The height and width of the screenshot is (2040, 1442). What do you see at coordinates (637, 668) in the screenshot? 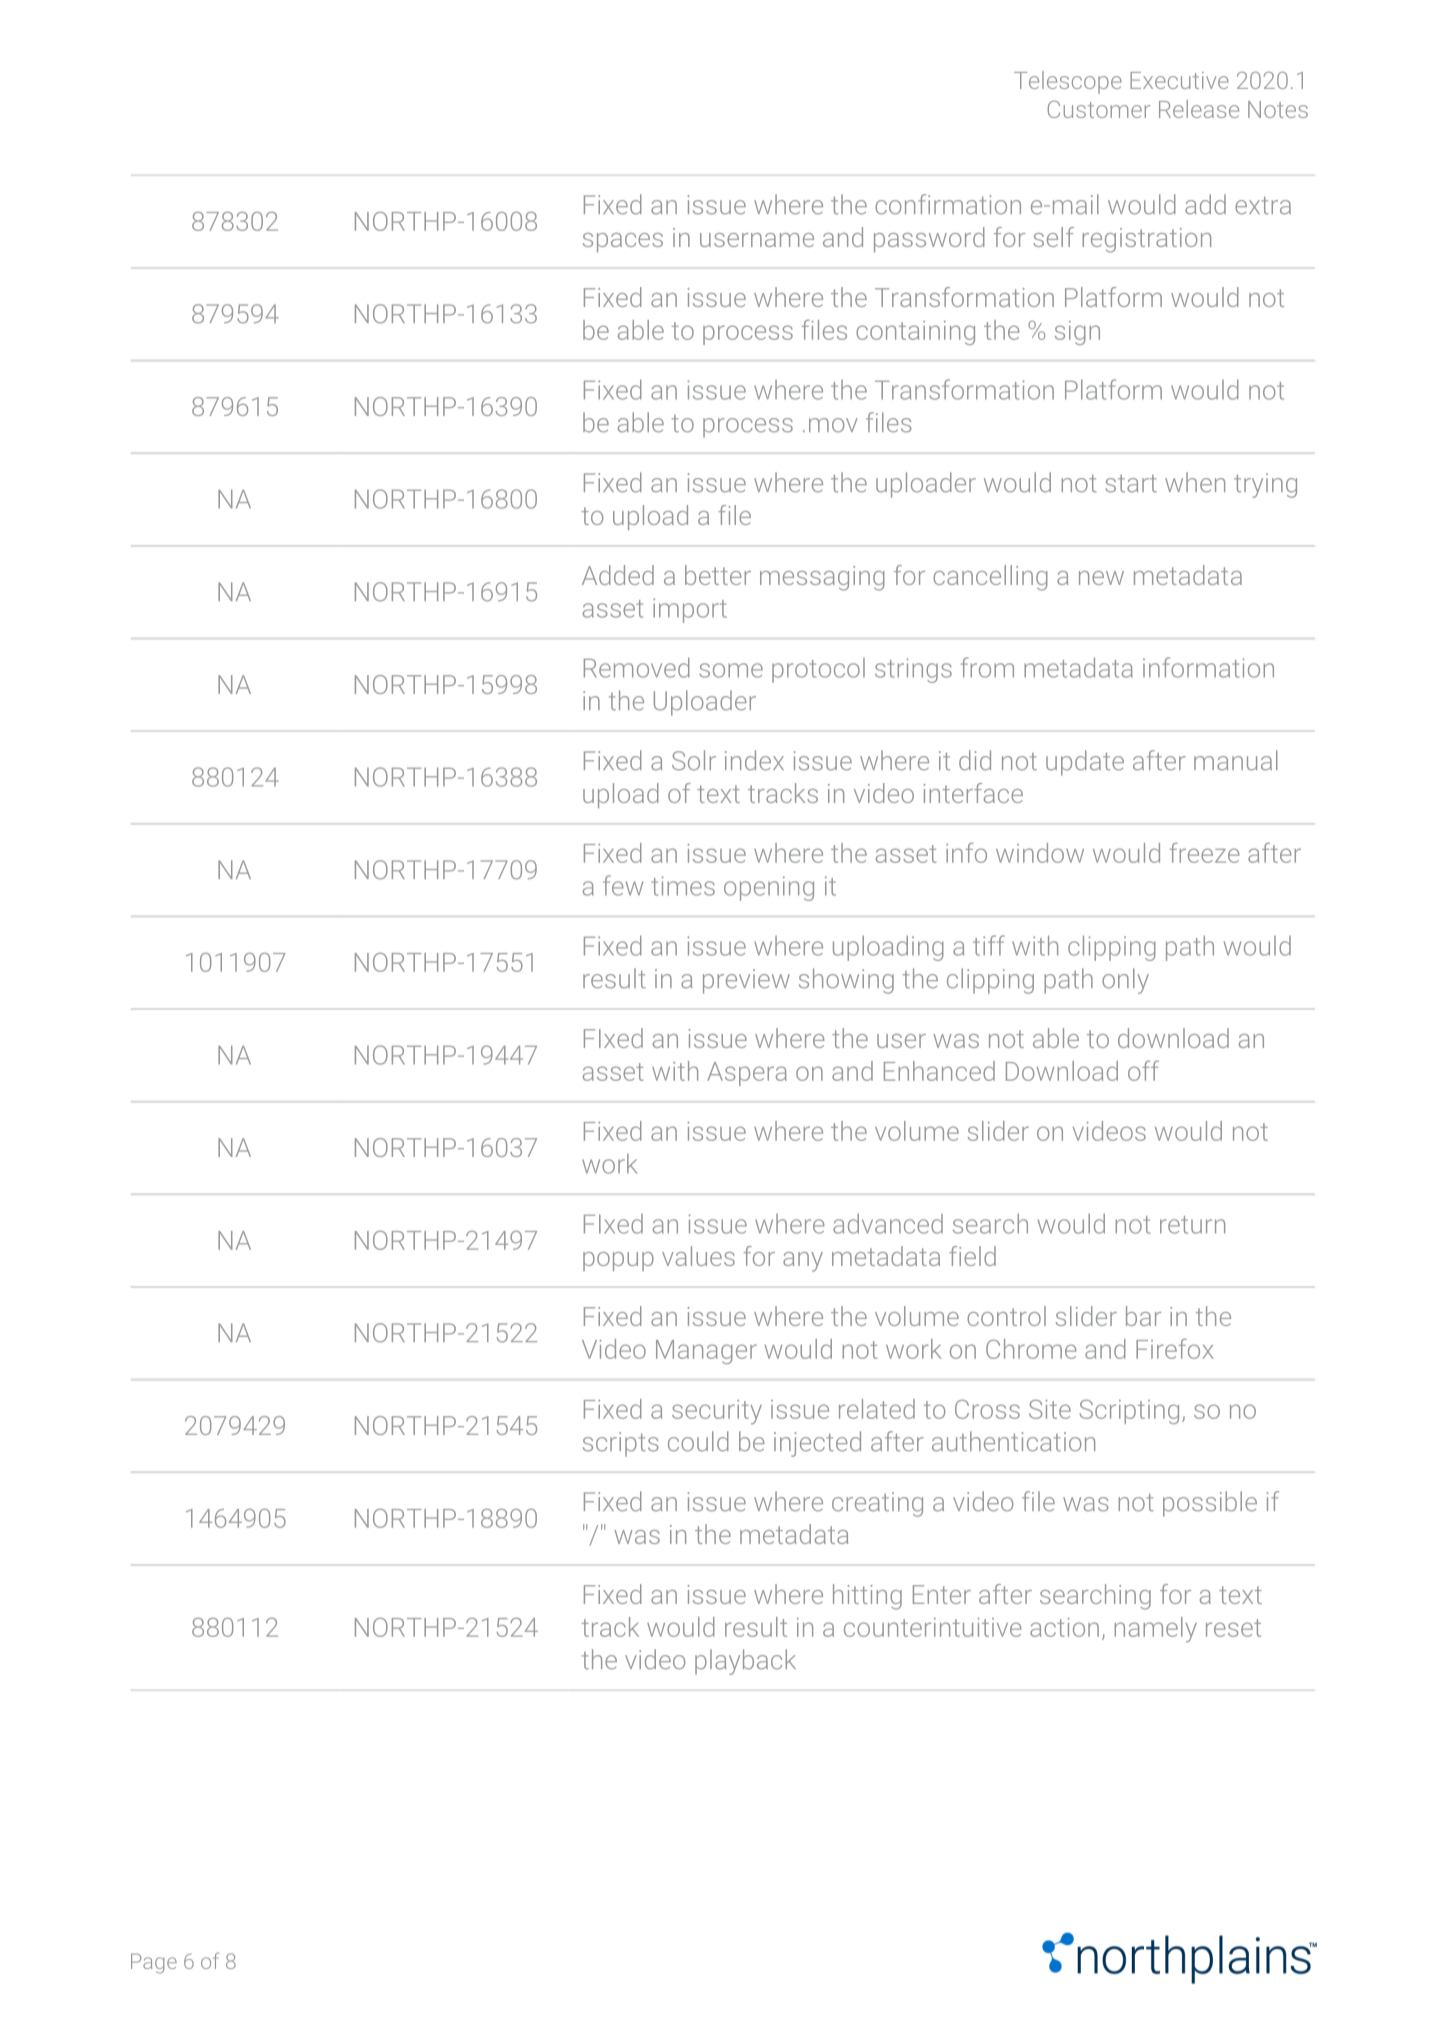
I see `Removed` at bounding box center [637, 668].
